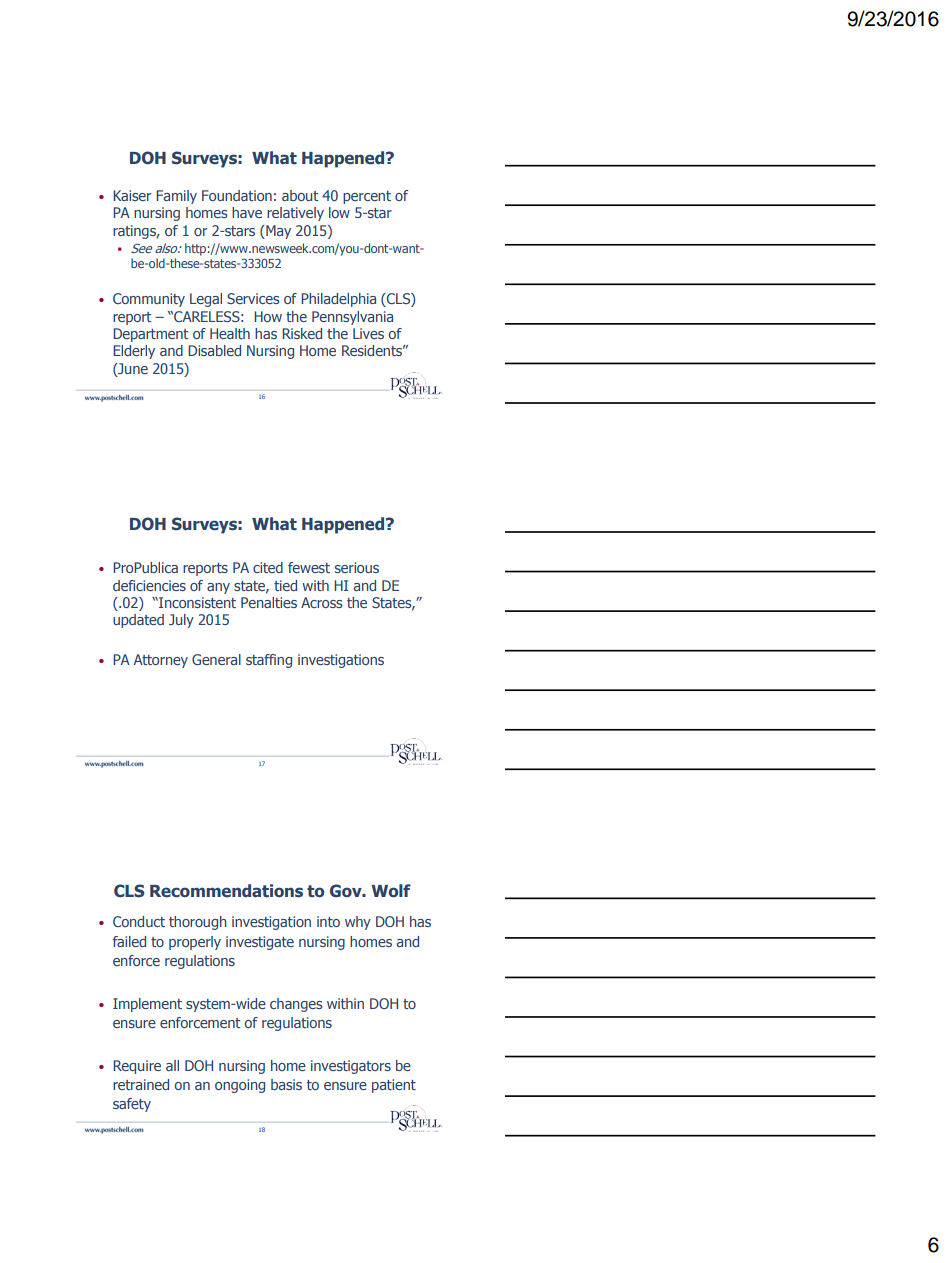 The image size is (952, 1263). I want to click on Family, so click(176, 197).
